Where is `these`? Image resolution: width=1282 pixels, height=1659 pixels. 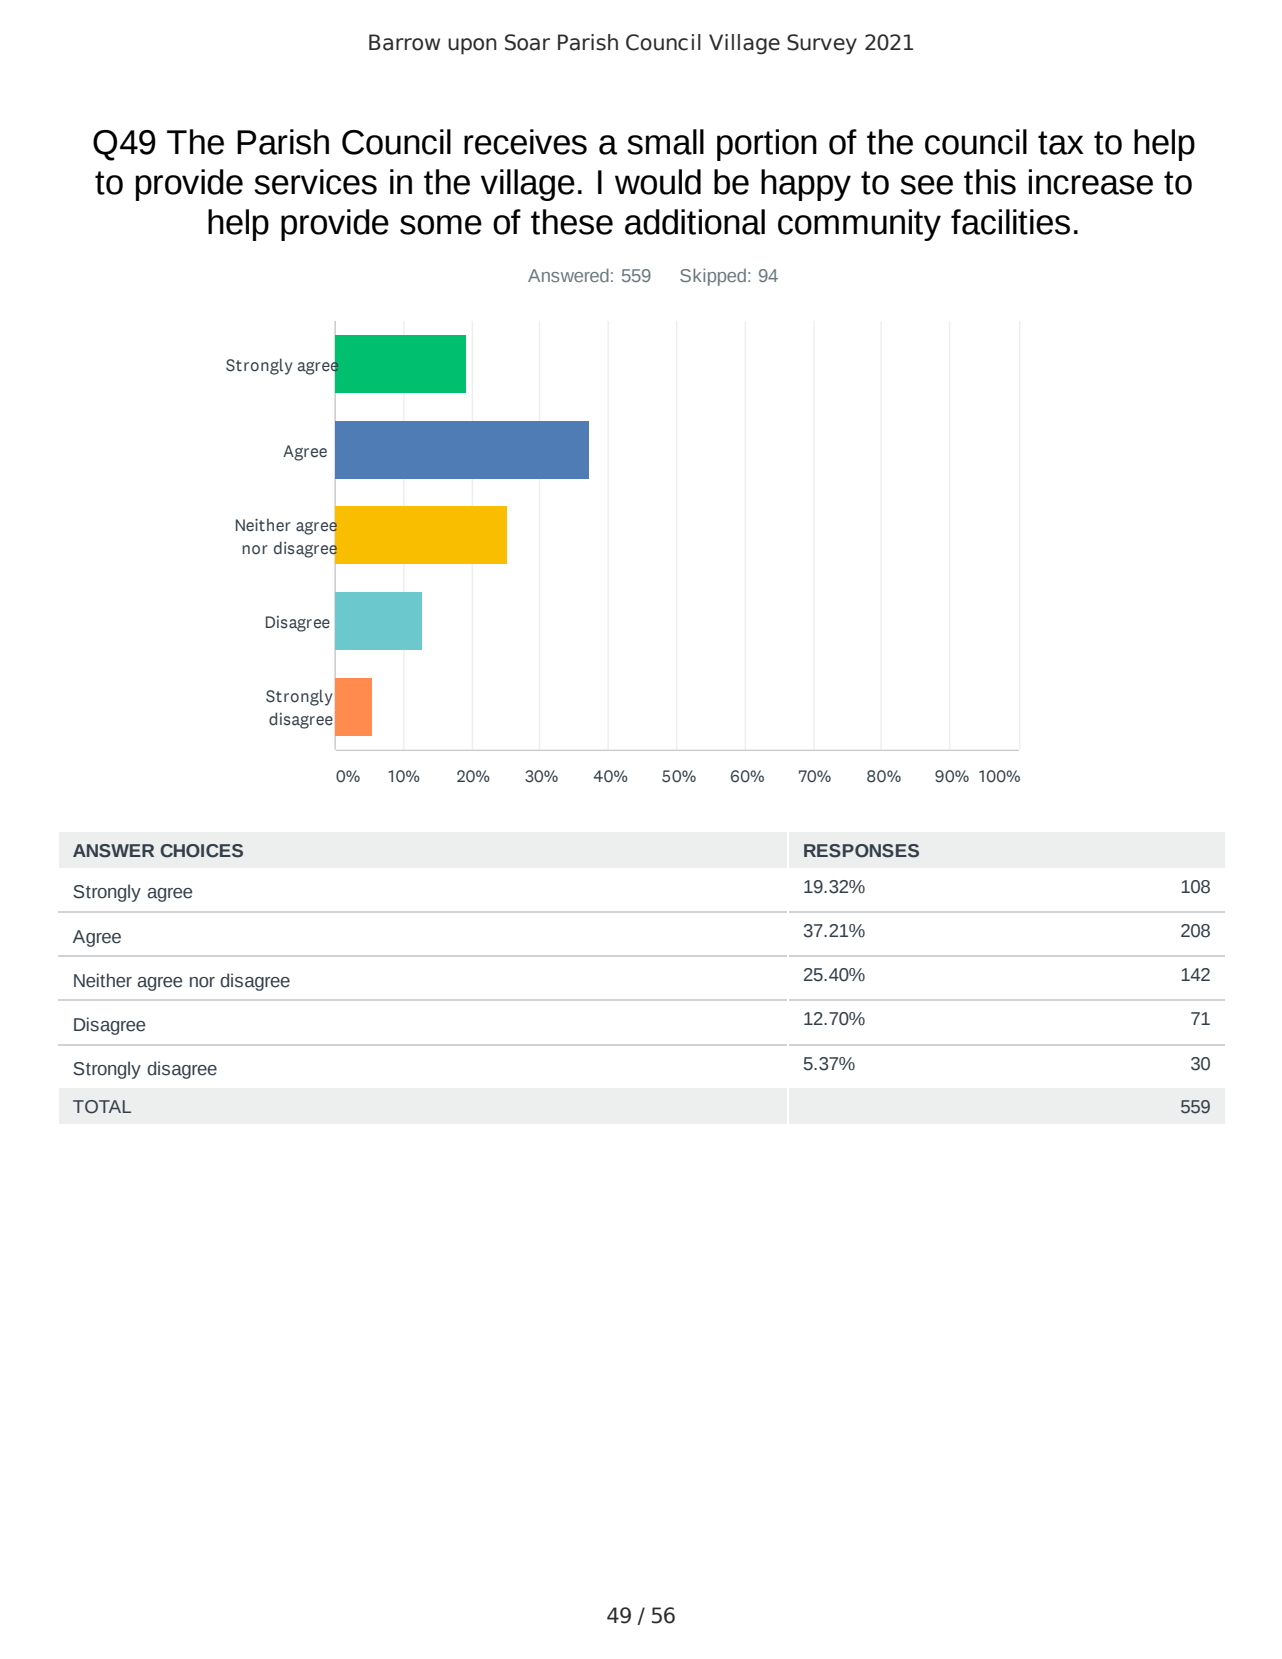
these is located at coordinates (572, 222).
